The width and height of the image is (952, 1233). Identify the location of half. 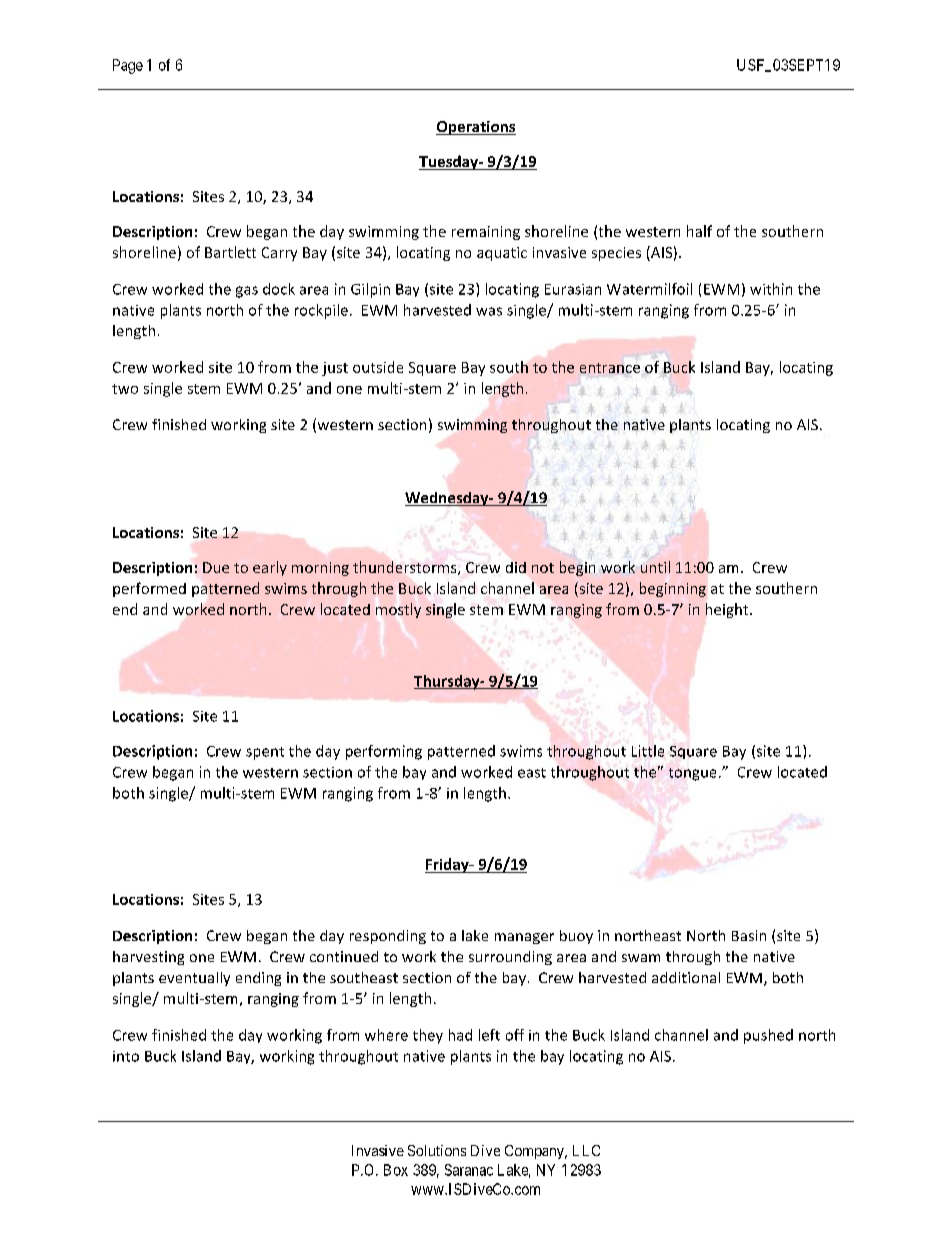
(699, 231).
